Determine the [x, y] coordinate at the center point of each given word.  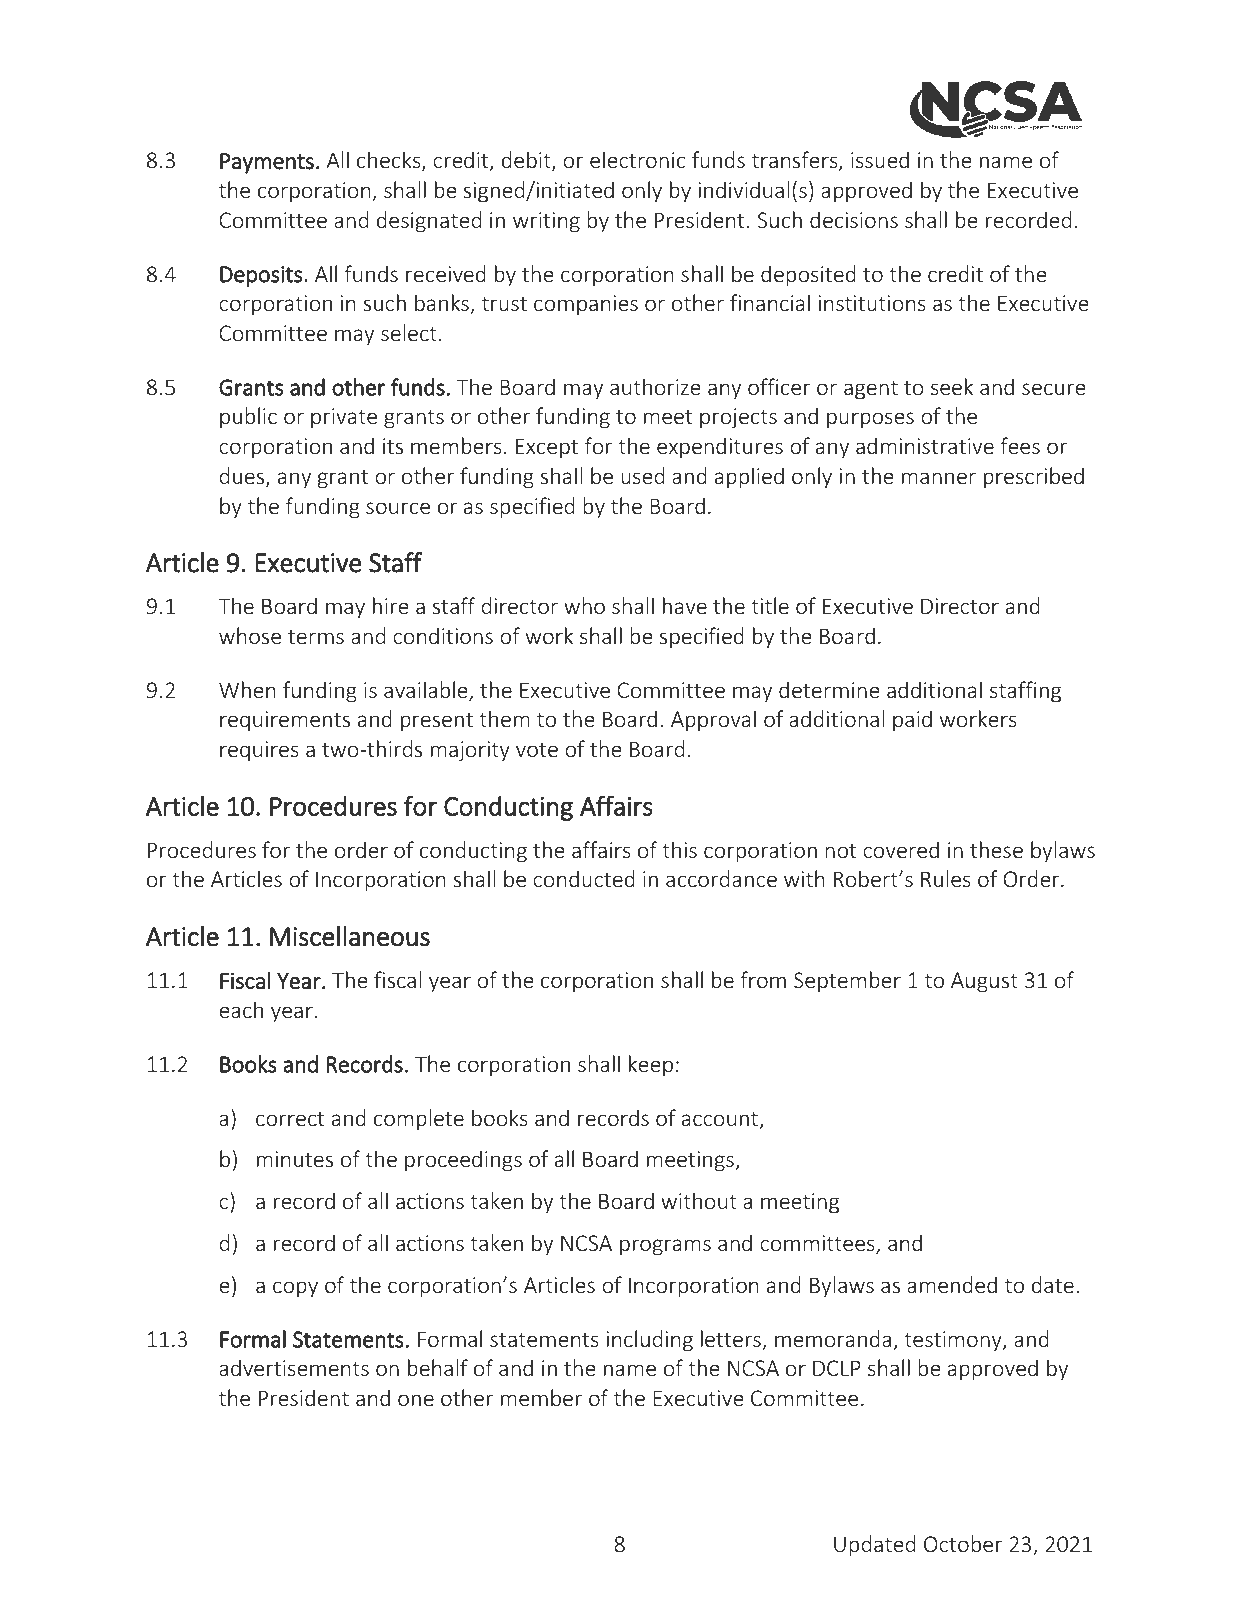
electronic [637, 159]
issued [880, 159]
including [649, 1341]
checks [390, 161]
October [963, 1543]
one [416, 1400]
